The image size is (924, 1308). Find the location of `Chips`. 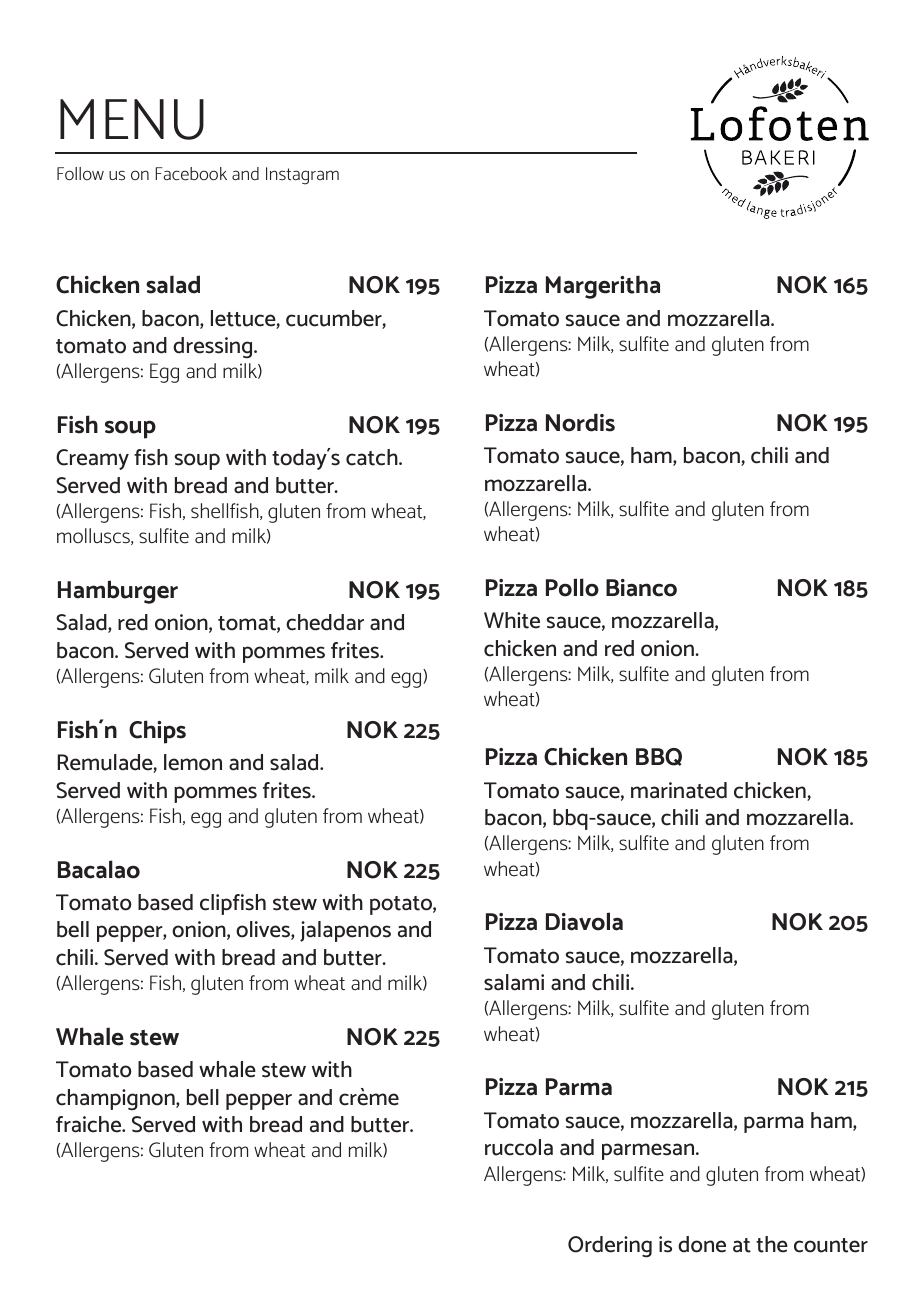

Chips is located at coordinates (157, 732).
